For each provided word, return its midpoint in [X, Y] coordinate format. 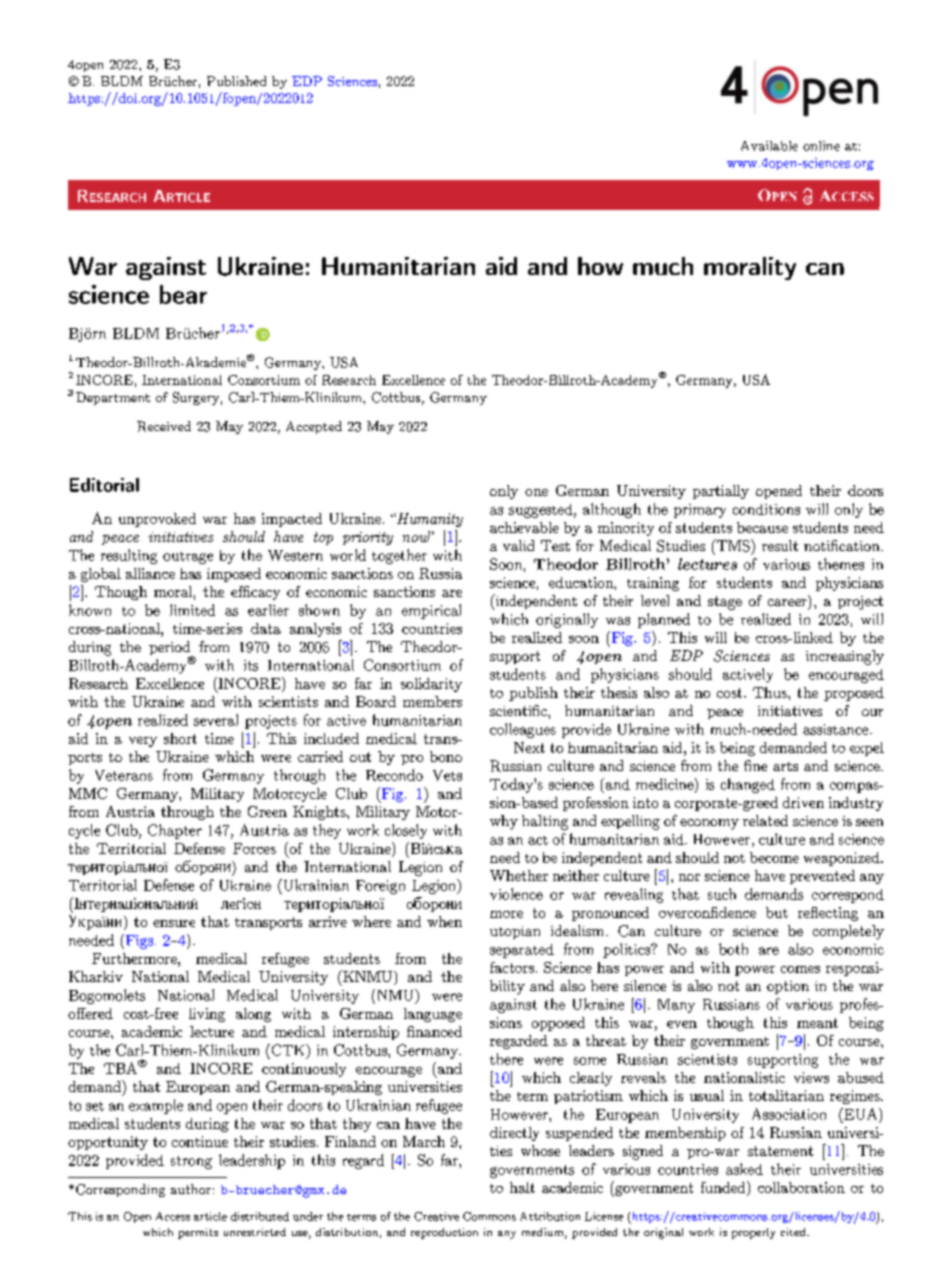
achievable [524, 527]
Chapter [175, 831]
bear [183, 294]
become [774, 857]
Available [769, 146]
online [821, 146]
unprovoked [157, 520]
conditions [766, 509]
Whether [519, 875]
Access [173, 1216]
